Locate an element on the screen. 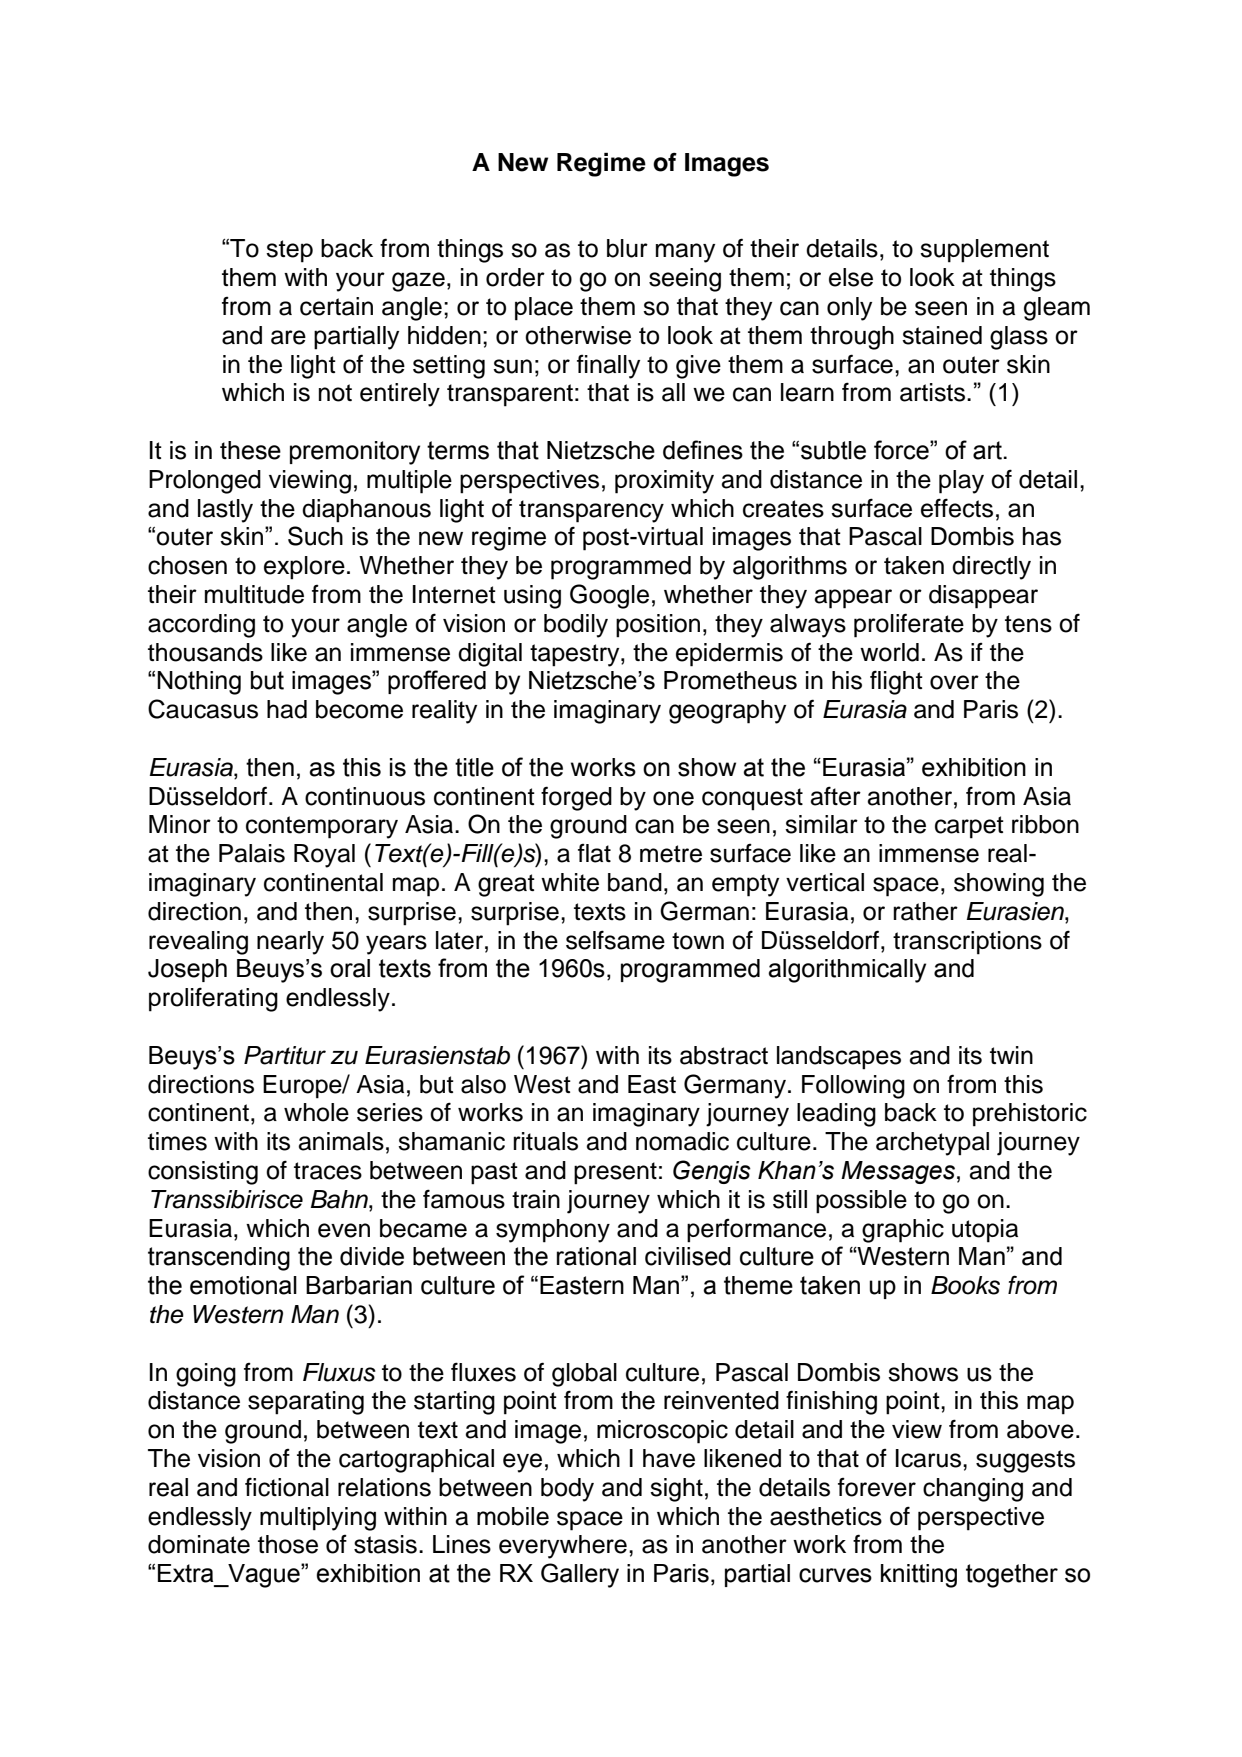 The image size is (1242, 1757). step is located at coordinates (289, 251).
